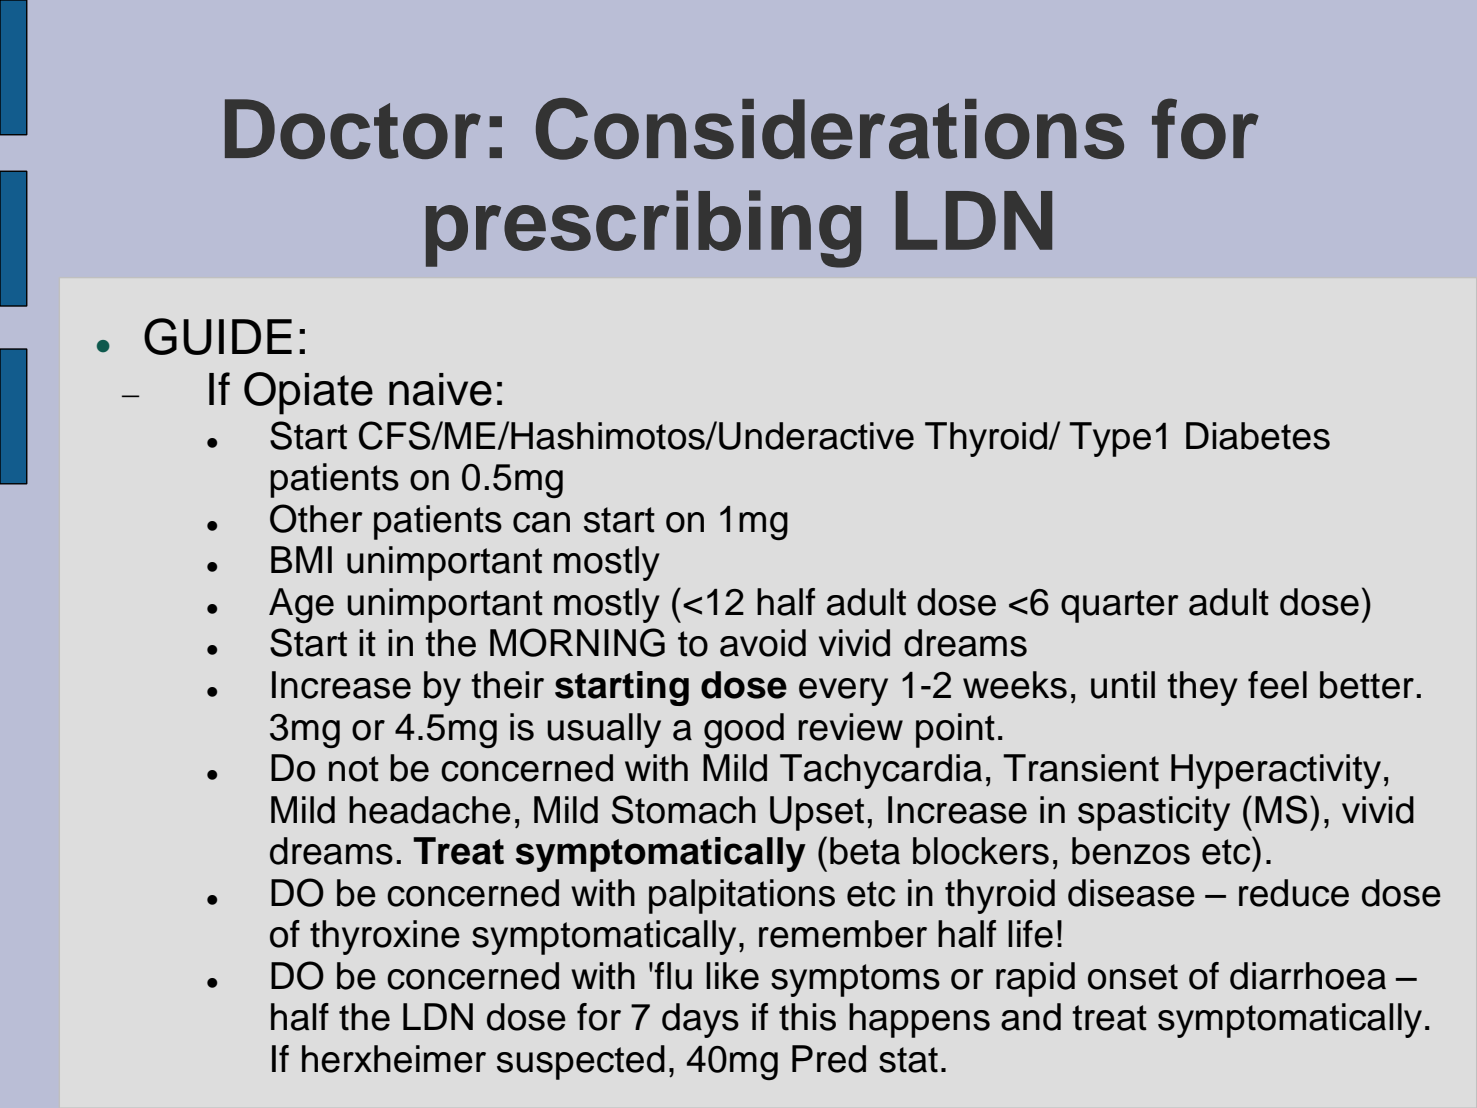 This image has height=1108, width=1477. Describe the element at coordinates (830, 129) in the image. I see `Considerations` at that location.
